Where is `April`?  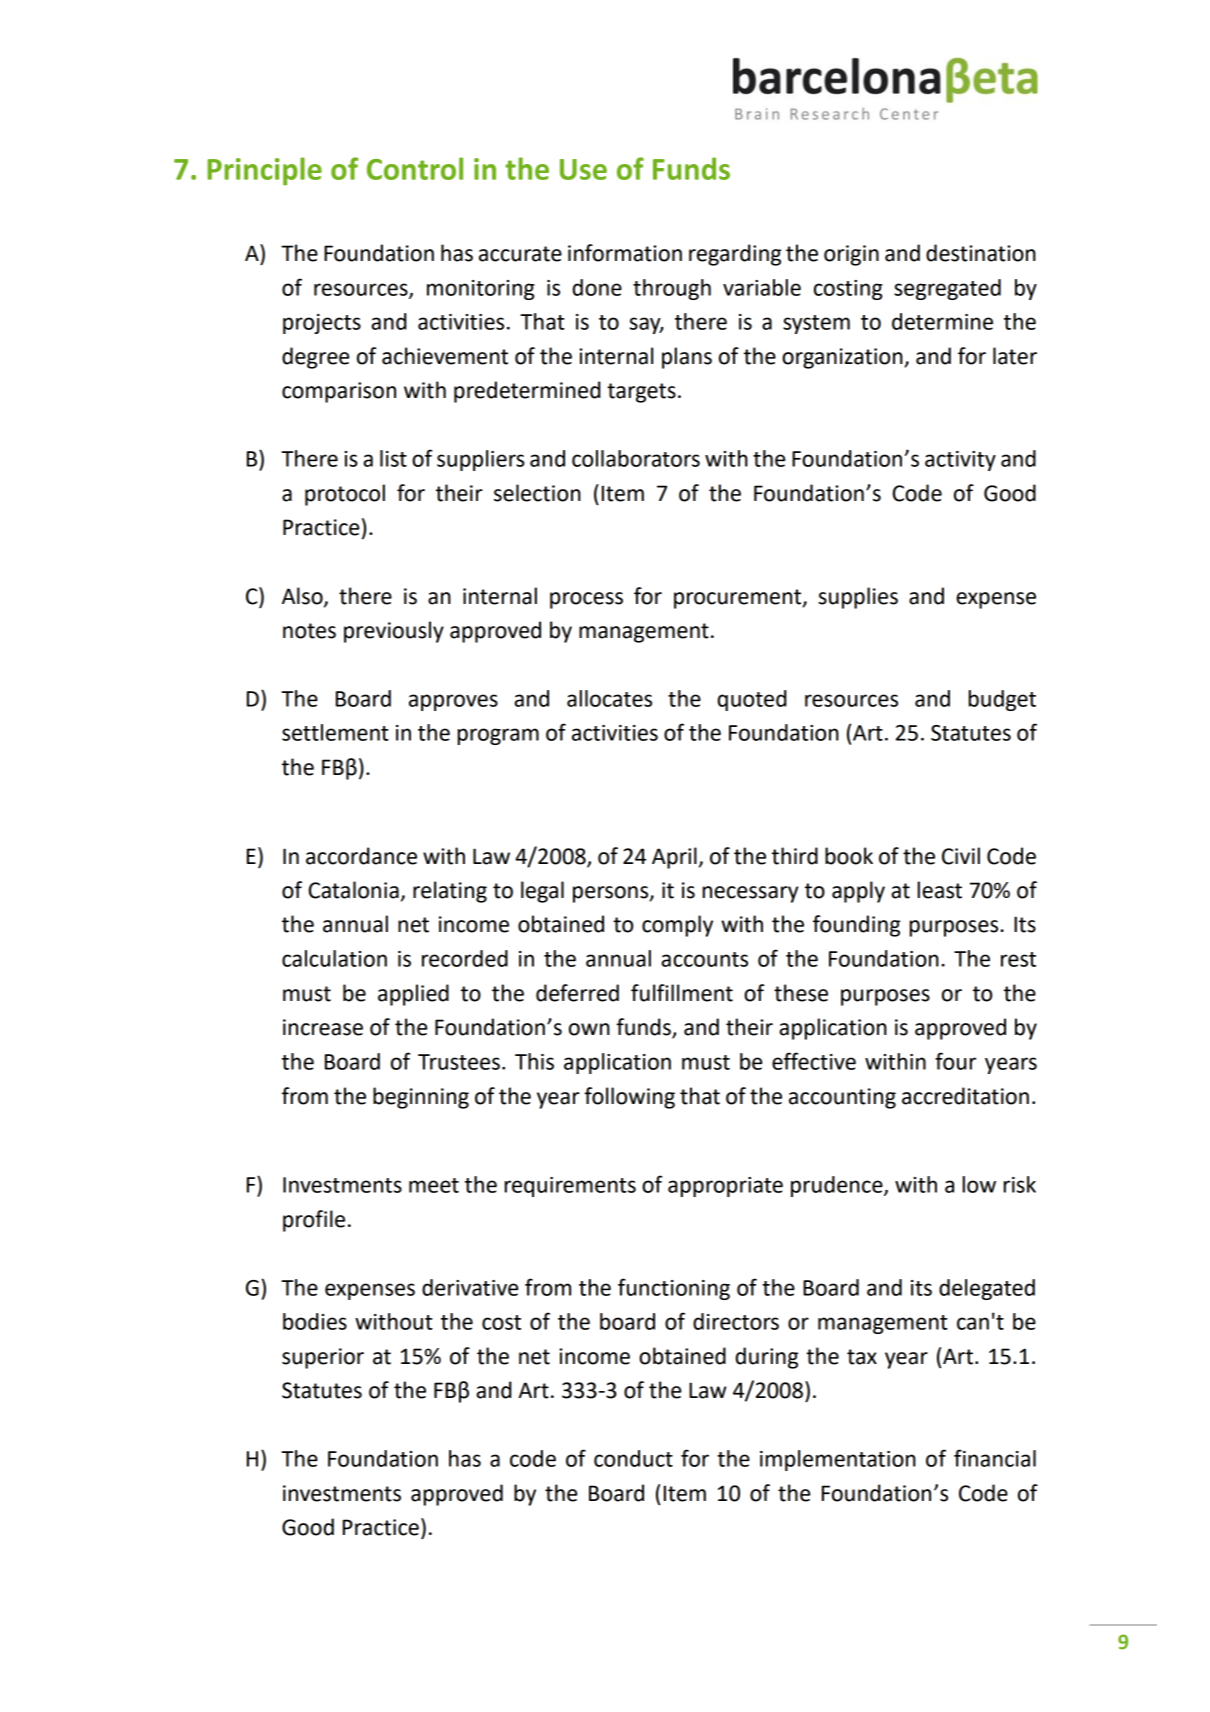 April is located at coordinates (674, 858).
